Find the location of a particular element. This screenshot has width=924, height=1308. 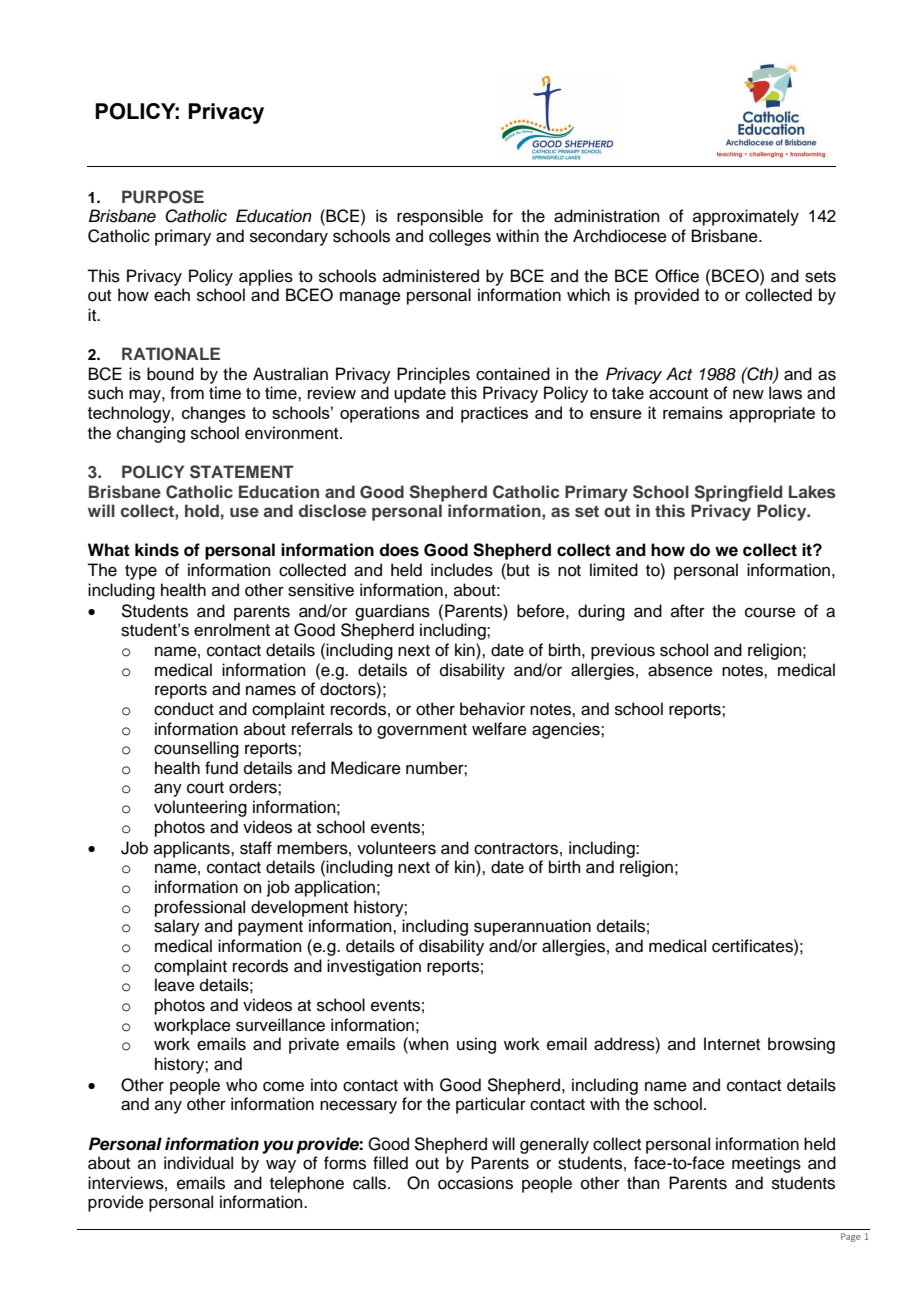

conduct is located at coordinates (184, 709).
